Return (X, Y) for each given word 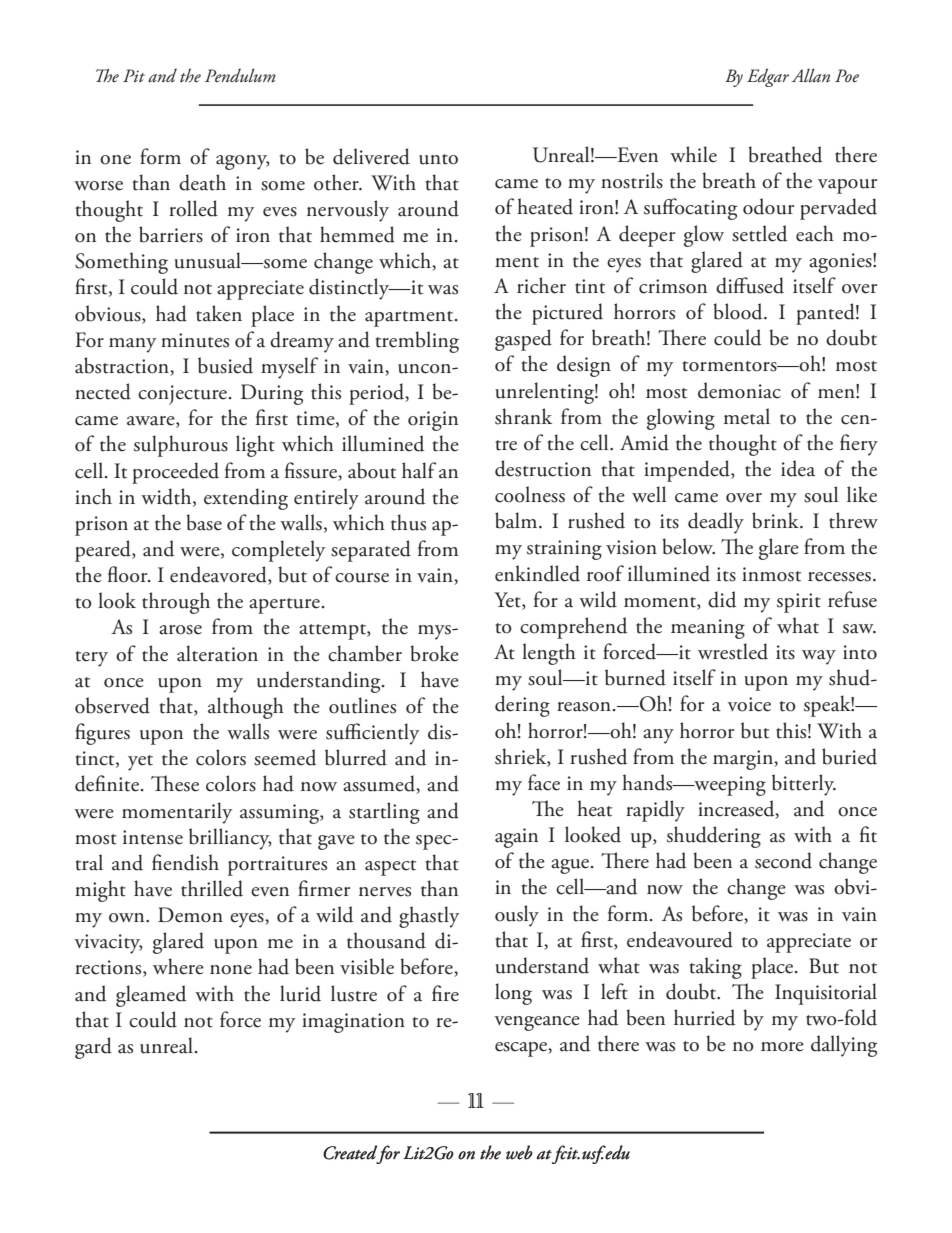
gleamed (151, 996)
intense (153, 837)
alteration (217, 653)
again (516, 838)
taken (219, 313)
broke (434, 653)
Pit (134, 75)
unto (438, 159)
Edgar (768, 77)
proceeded (175, 473)
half (419, 470)
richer (541, 285)
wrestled (733, 651)
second (783, 860)
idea (798, 468)
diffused (750, 285)
